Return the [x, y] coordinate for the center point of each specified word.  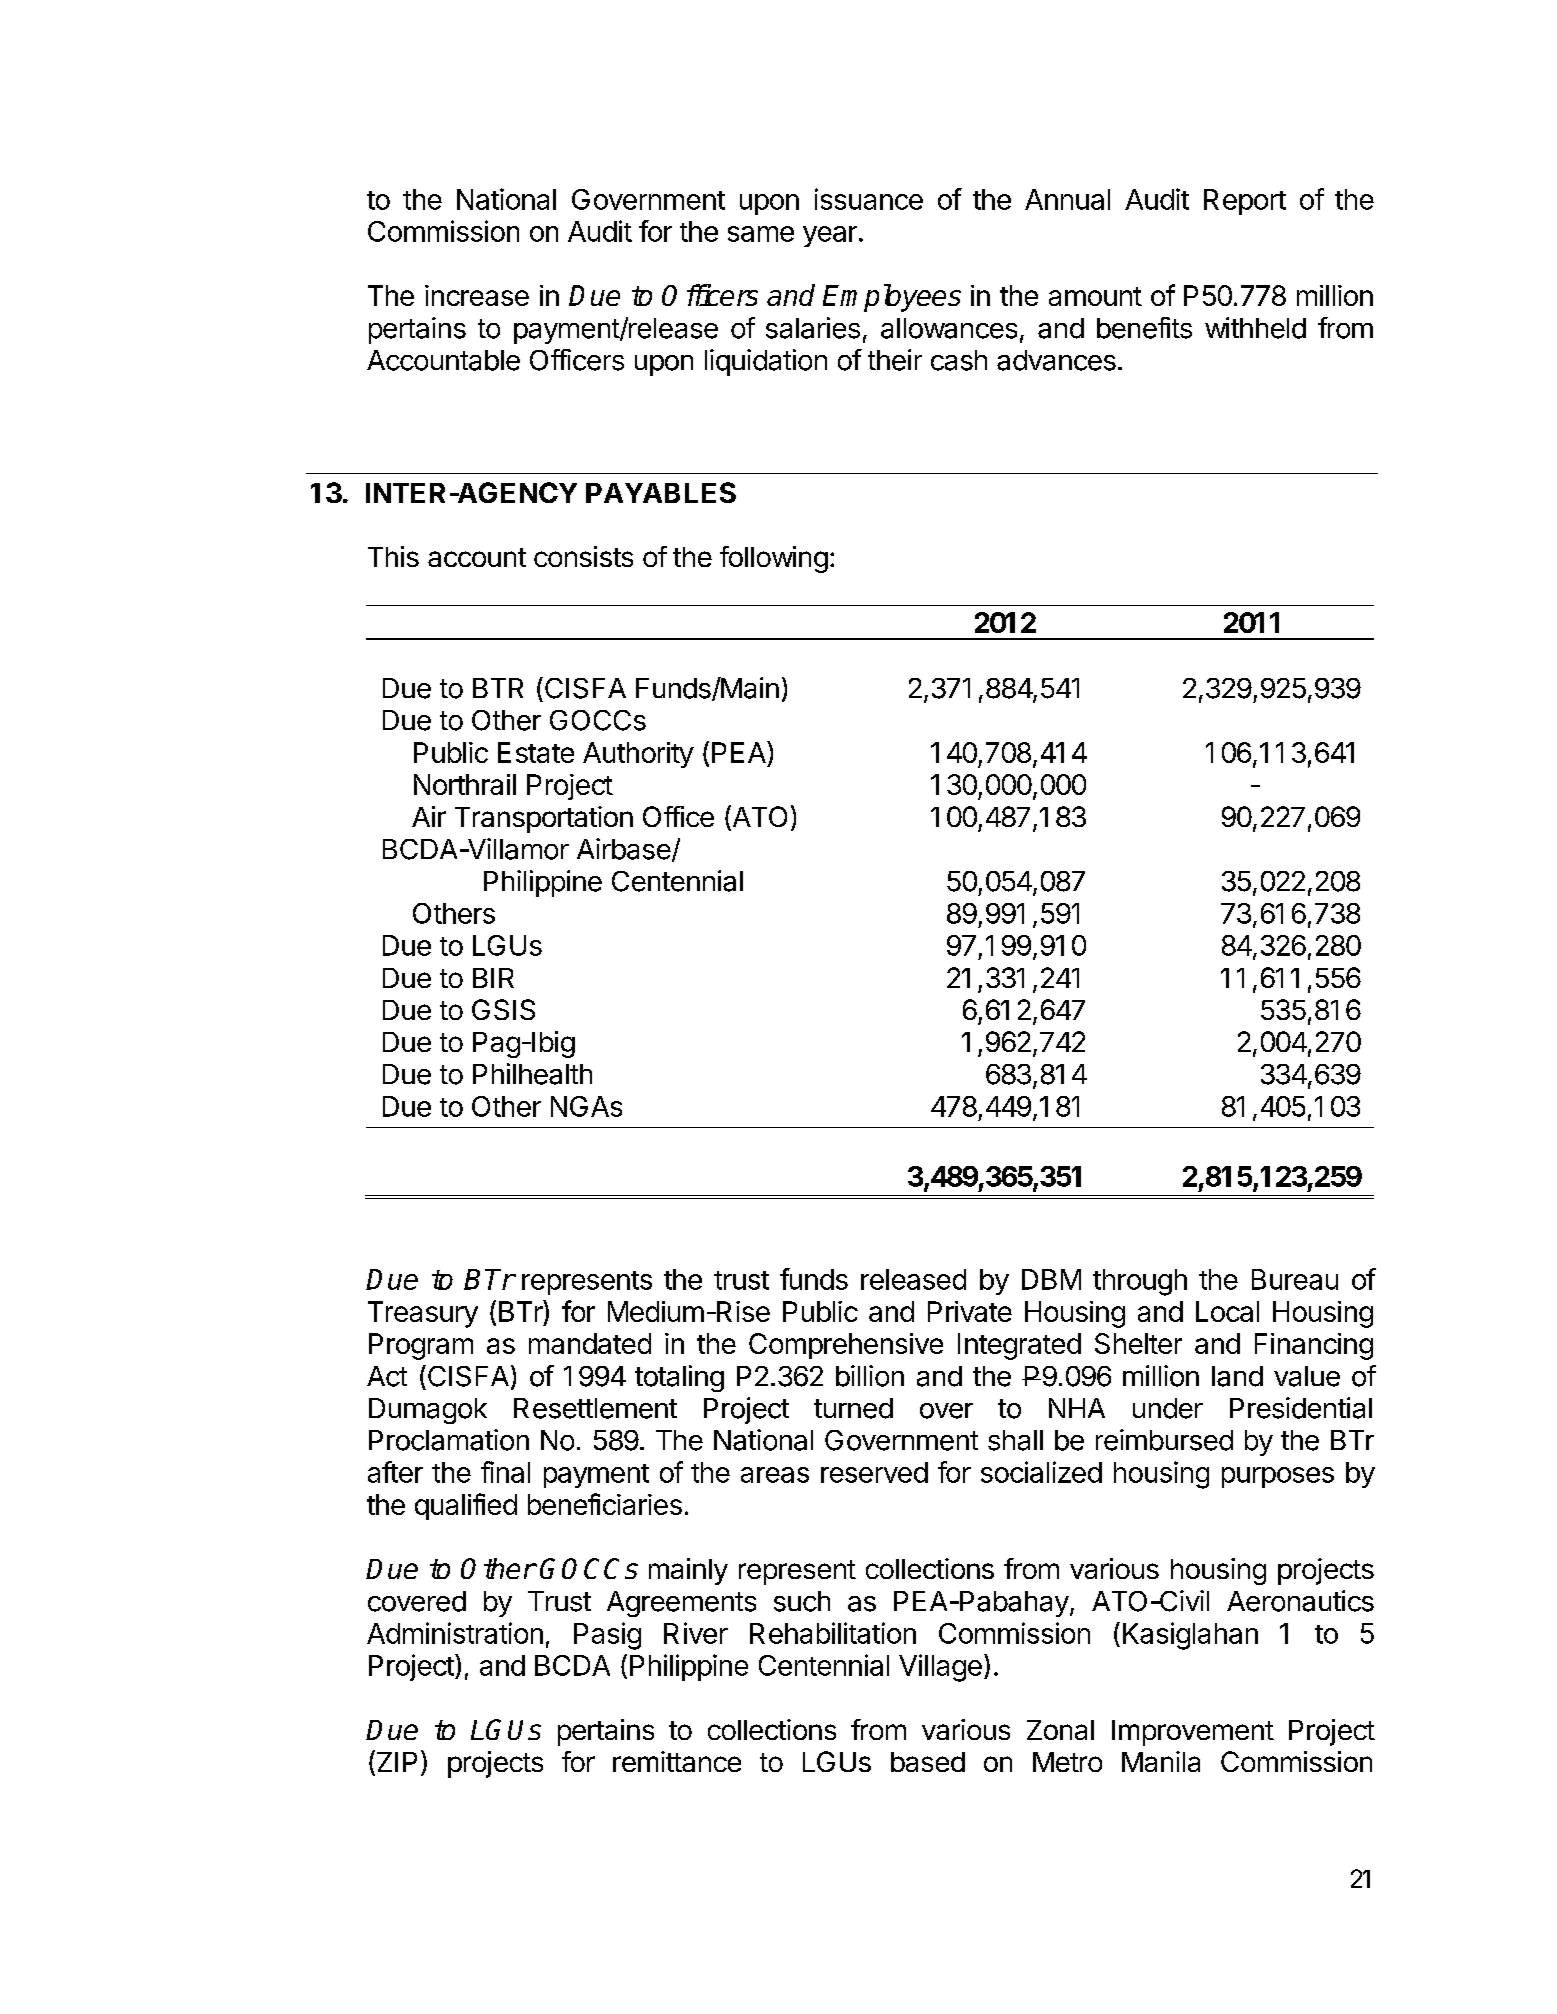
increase [477, 295]
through [1140, 1282]
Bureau [1295, 1279]
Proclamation [449, 1440]
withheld [1255, 328]
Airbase [624, 849]
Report [1245, 202]
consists [583, 556]
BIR [493, 978]
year [830, 236]
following [774, 559]
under [1168, 1408]
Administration [455, 1633]
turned [853, 1408]
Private [970, 1311]
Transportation [544, 819]
